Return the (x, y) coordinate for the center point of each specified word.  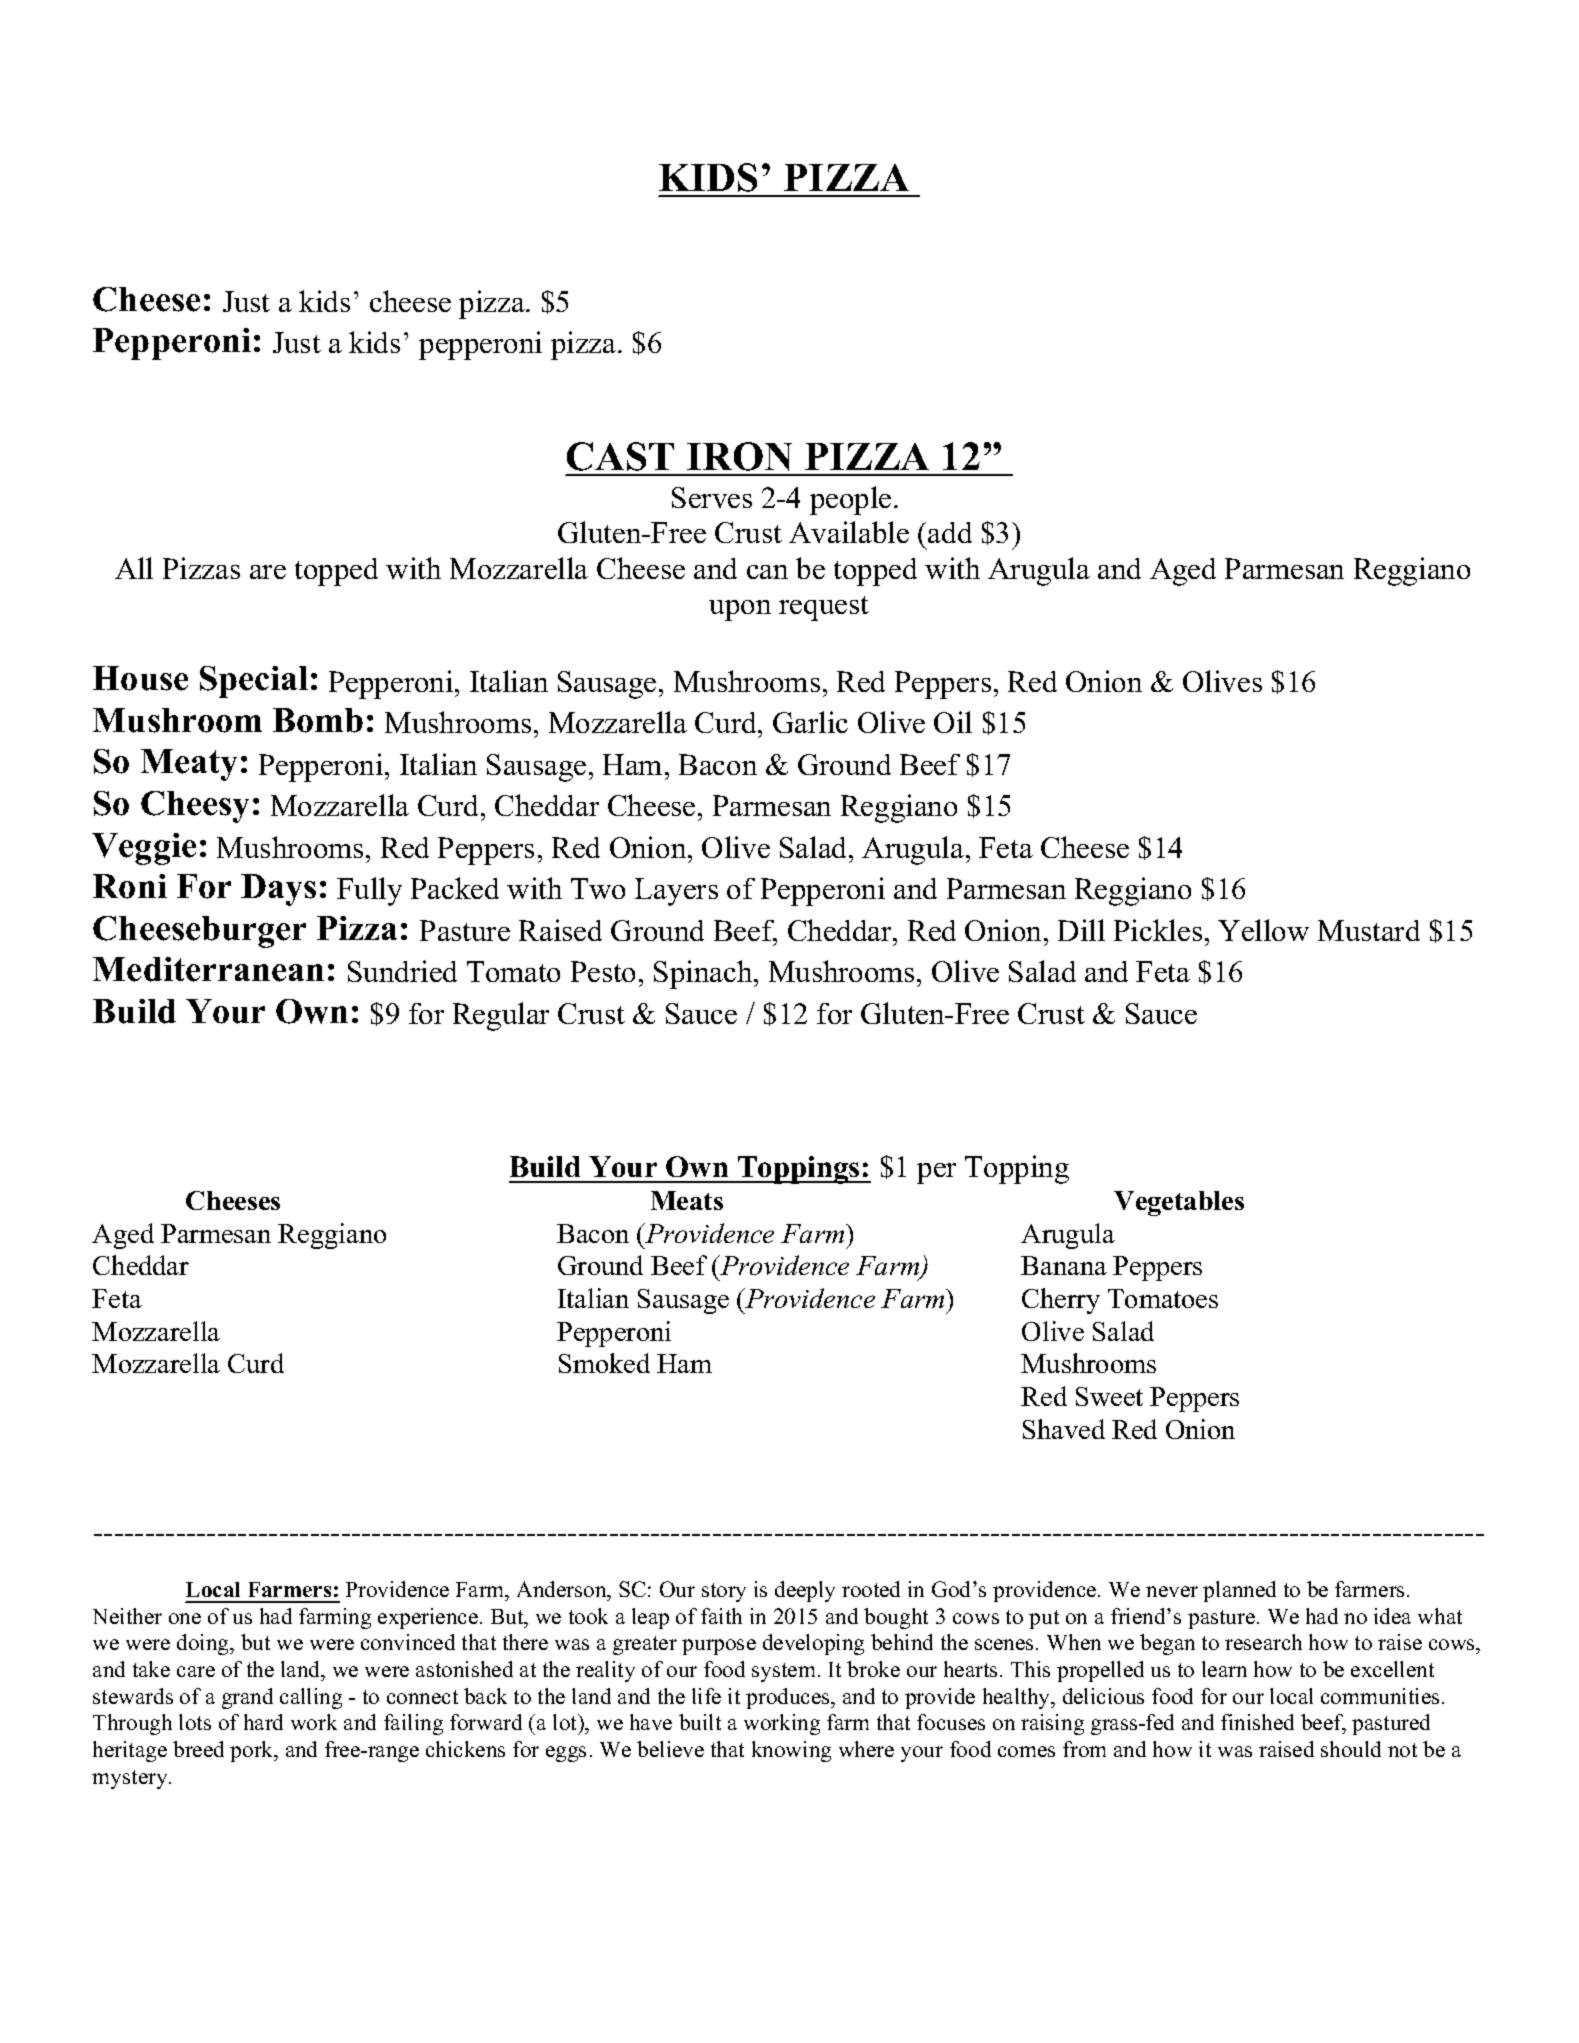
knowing (791, 1751)
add (950, 532)
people (850, 500)
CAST (620, 456)
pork (253, 1751)
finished (1257, 1722)
